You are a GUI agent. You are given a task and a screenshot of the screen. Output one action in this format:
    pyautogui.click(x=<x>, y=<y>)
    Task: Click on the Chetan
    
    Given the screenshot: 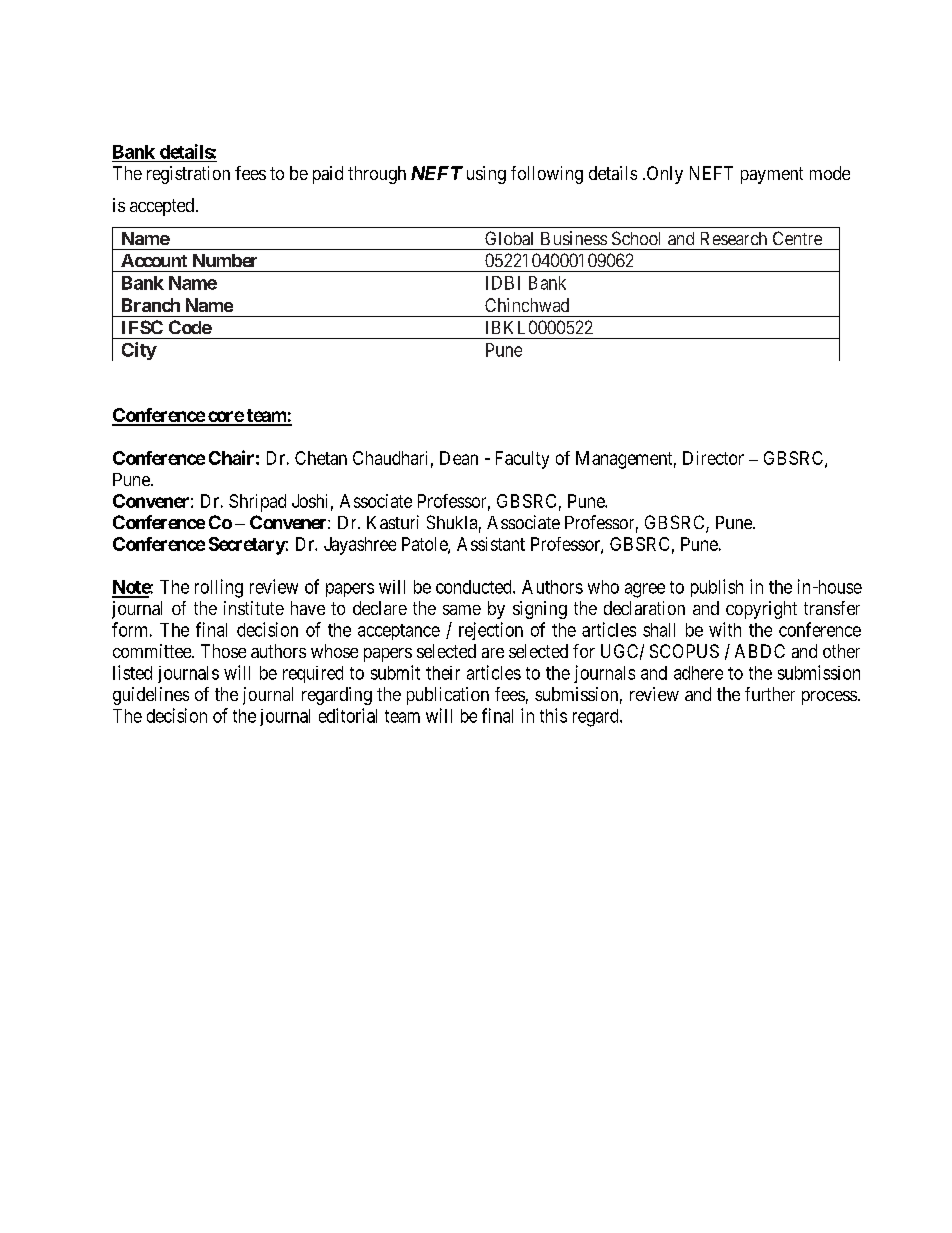 What is the action you would take?
    pyautogui.click(x=321, y=458)
